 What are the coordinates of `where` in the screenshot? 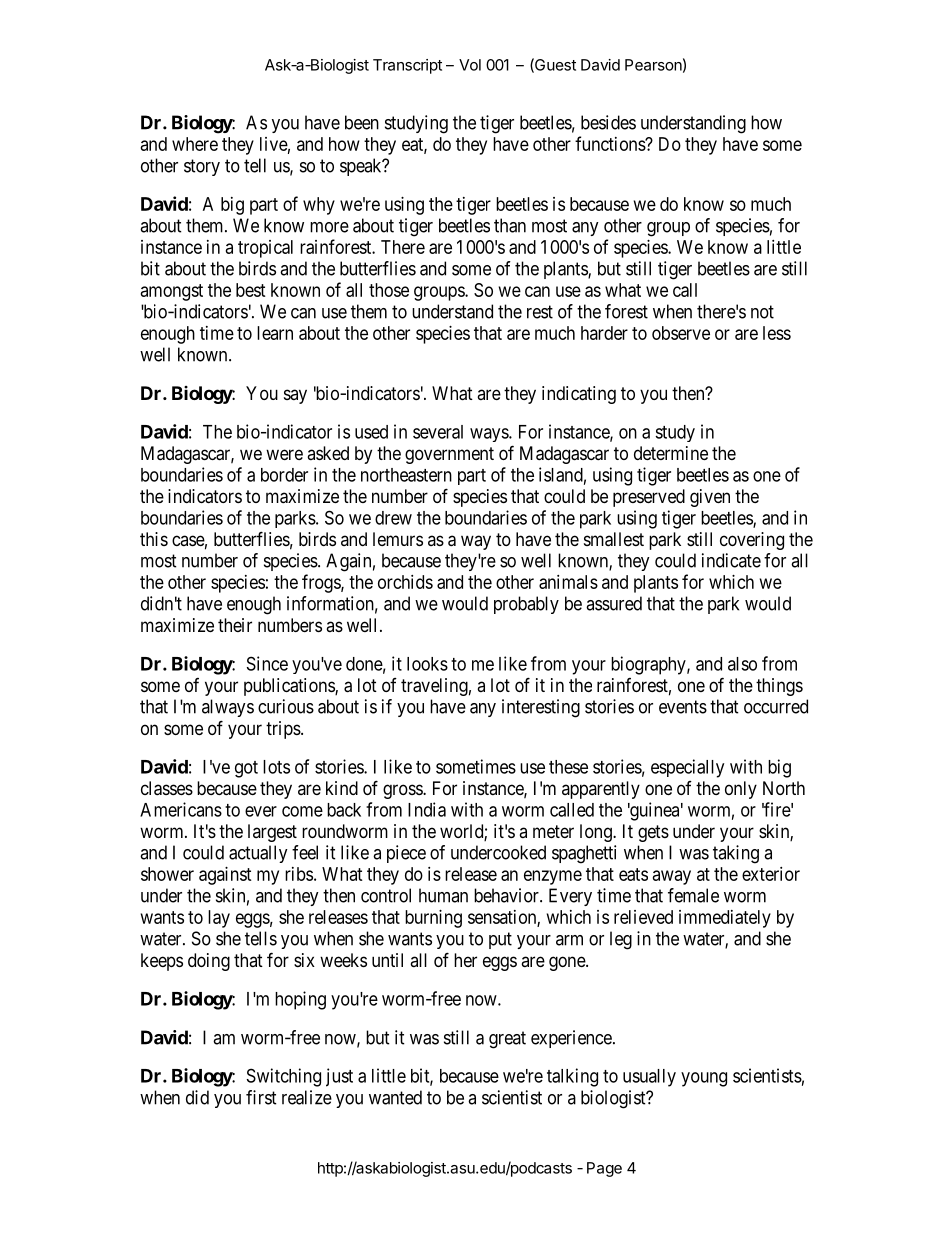 It's located at (195, 144).
